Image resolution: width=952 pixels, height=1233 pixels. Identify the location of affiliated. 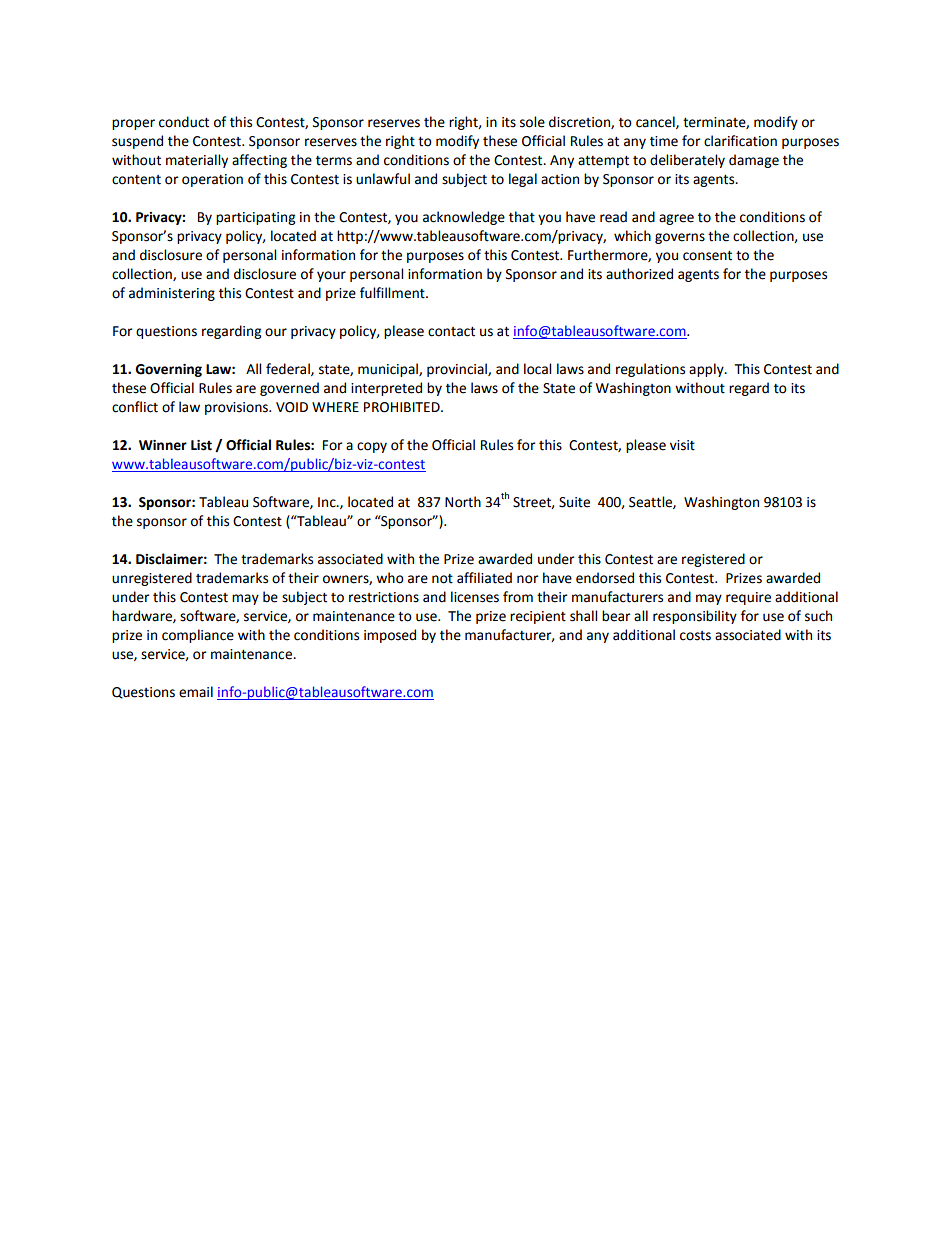
(484, 578).
